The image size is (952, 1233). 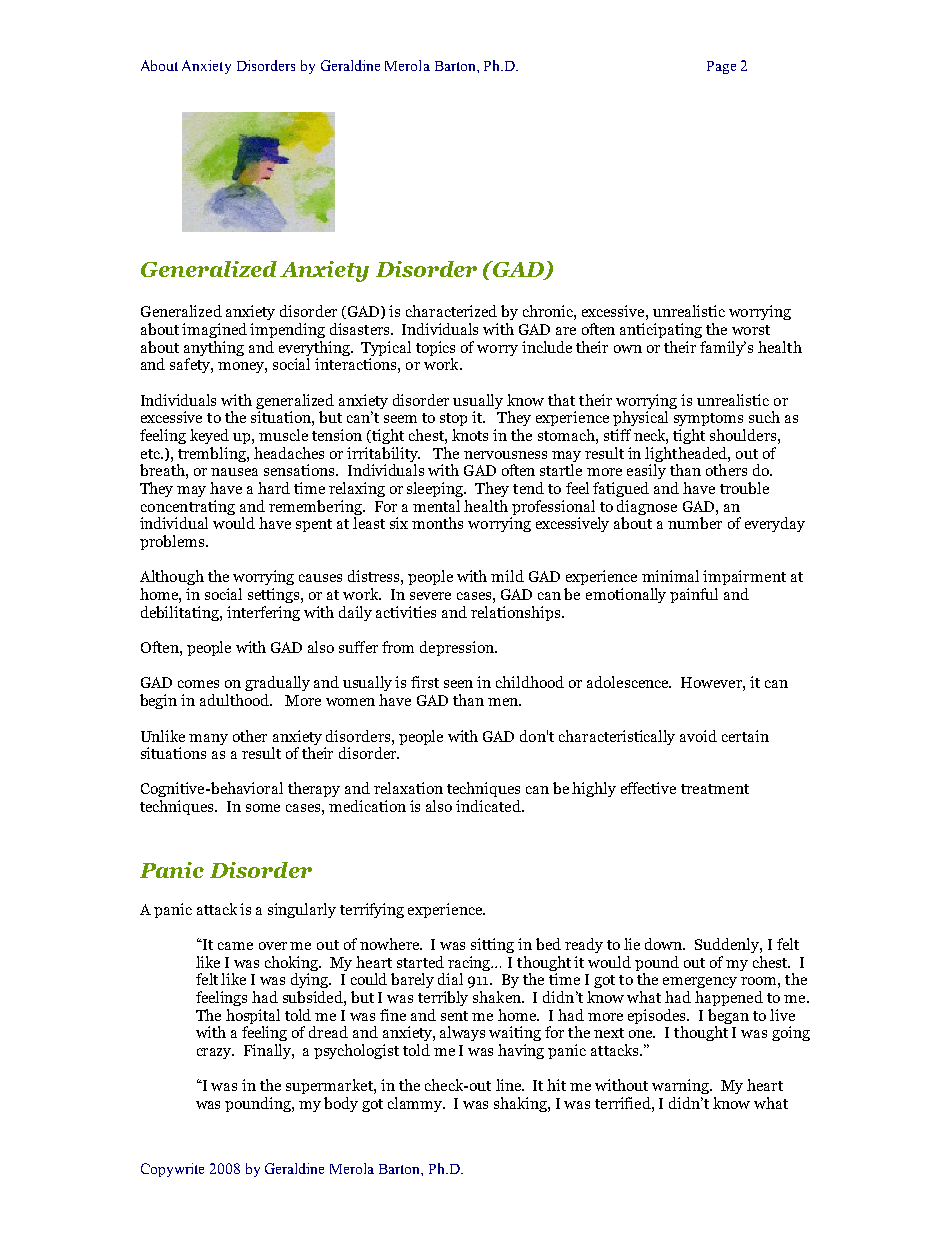 I want to click on avoid, so click(x=698, y=736).
